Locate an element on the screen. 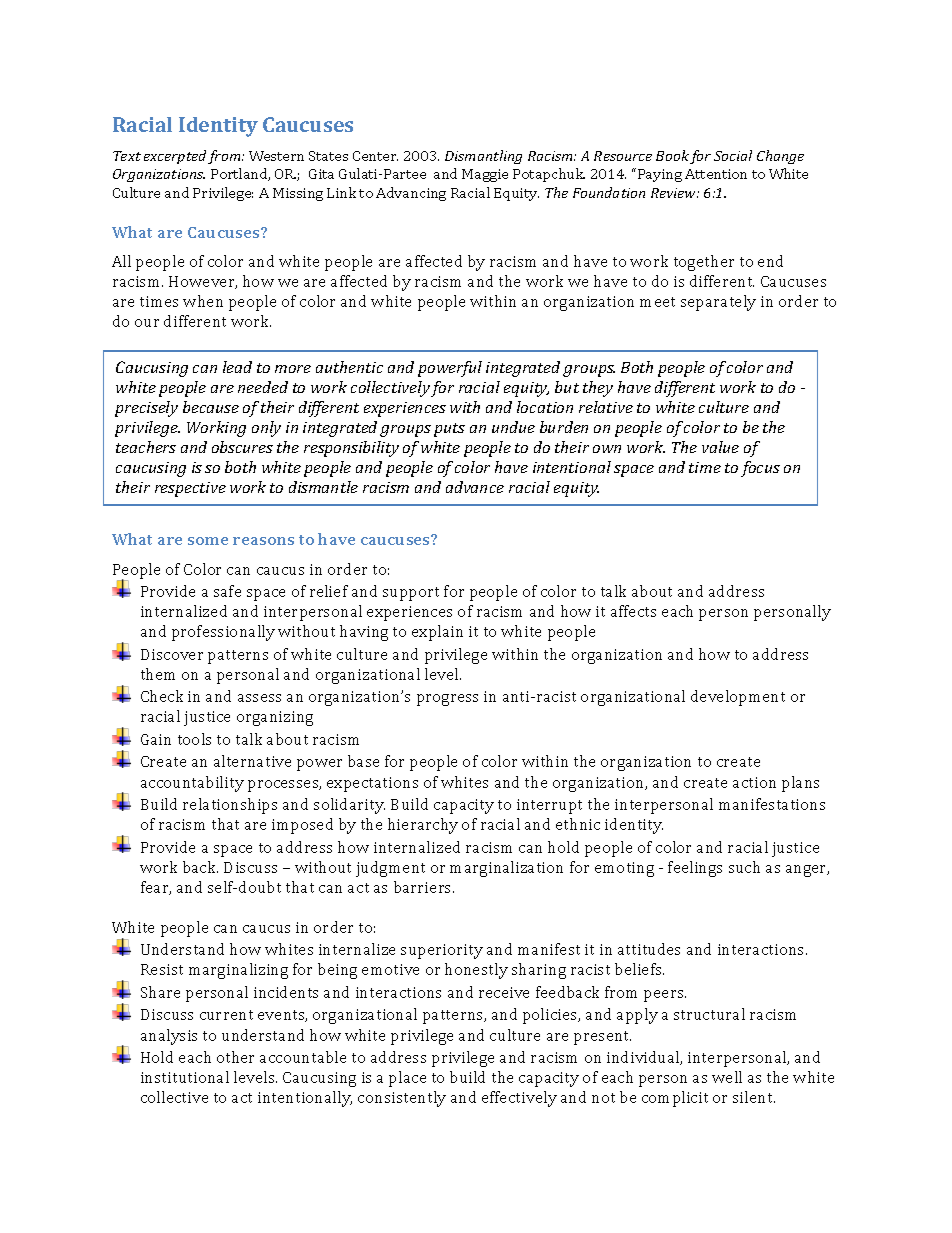 The height and width of the screenshot is (1233, 952). Attention is located at coordinates (716, 174).
